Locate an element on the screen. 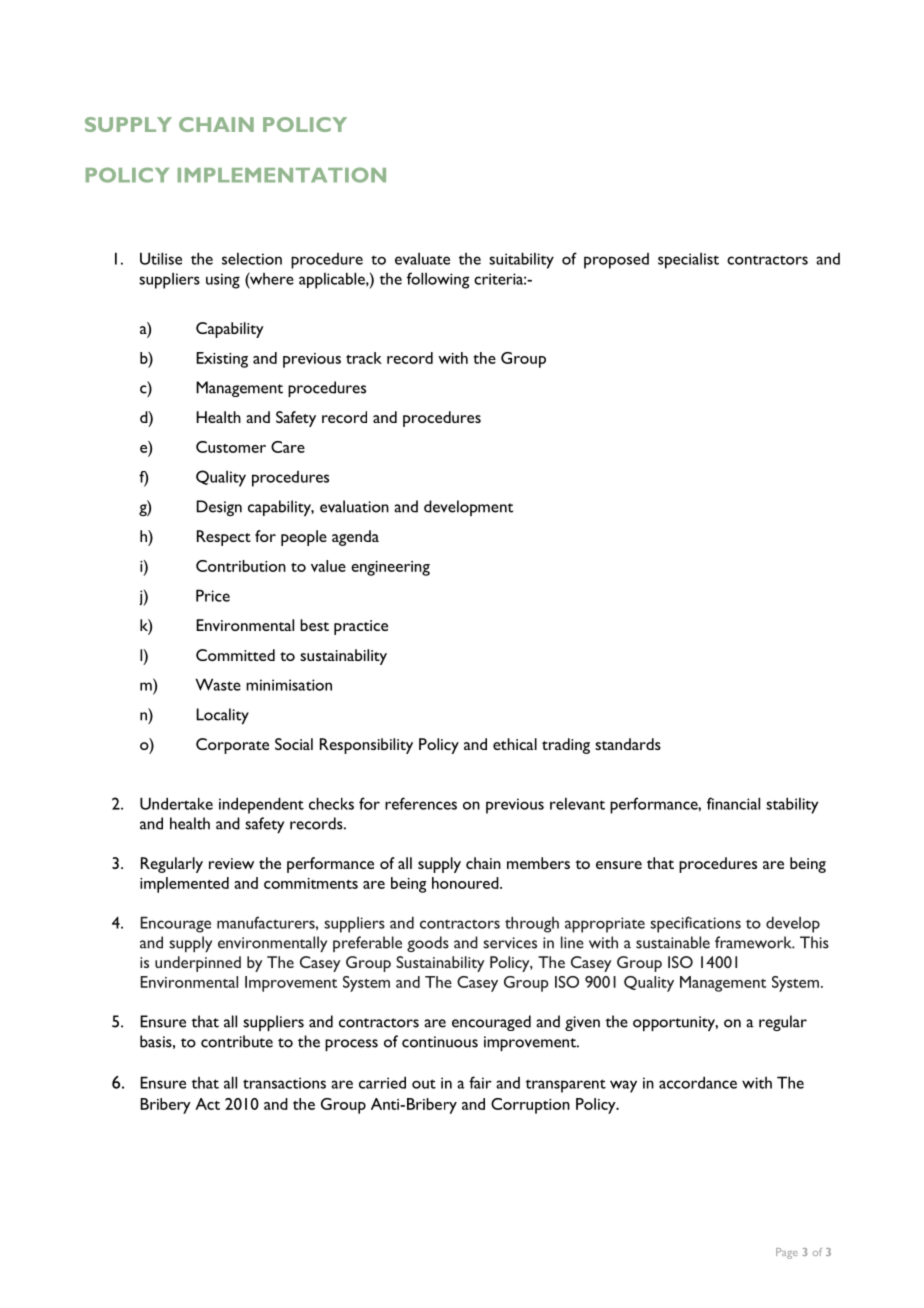  IMPLEMENTATION is located at coordinates (282, 175).
